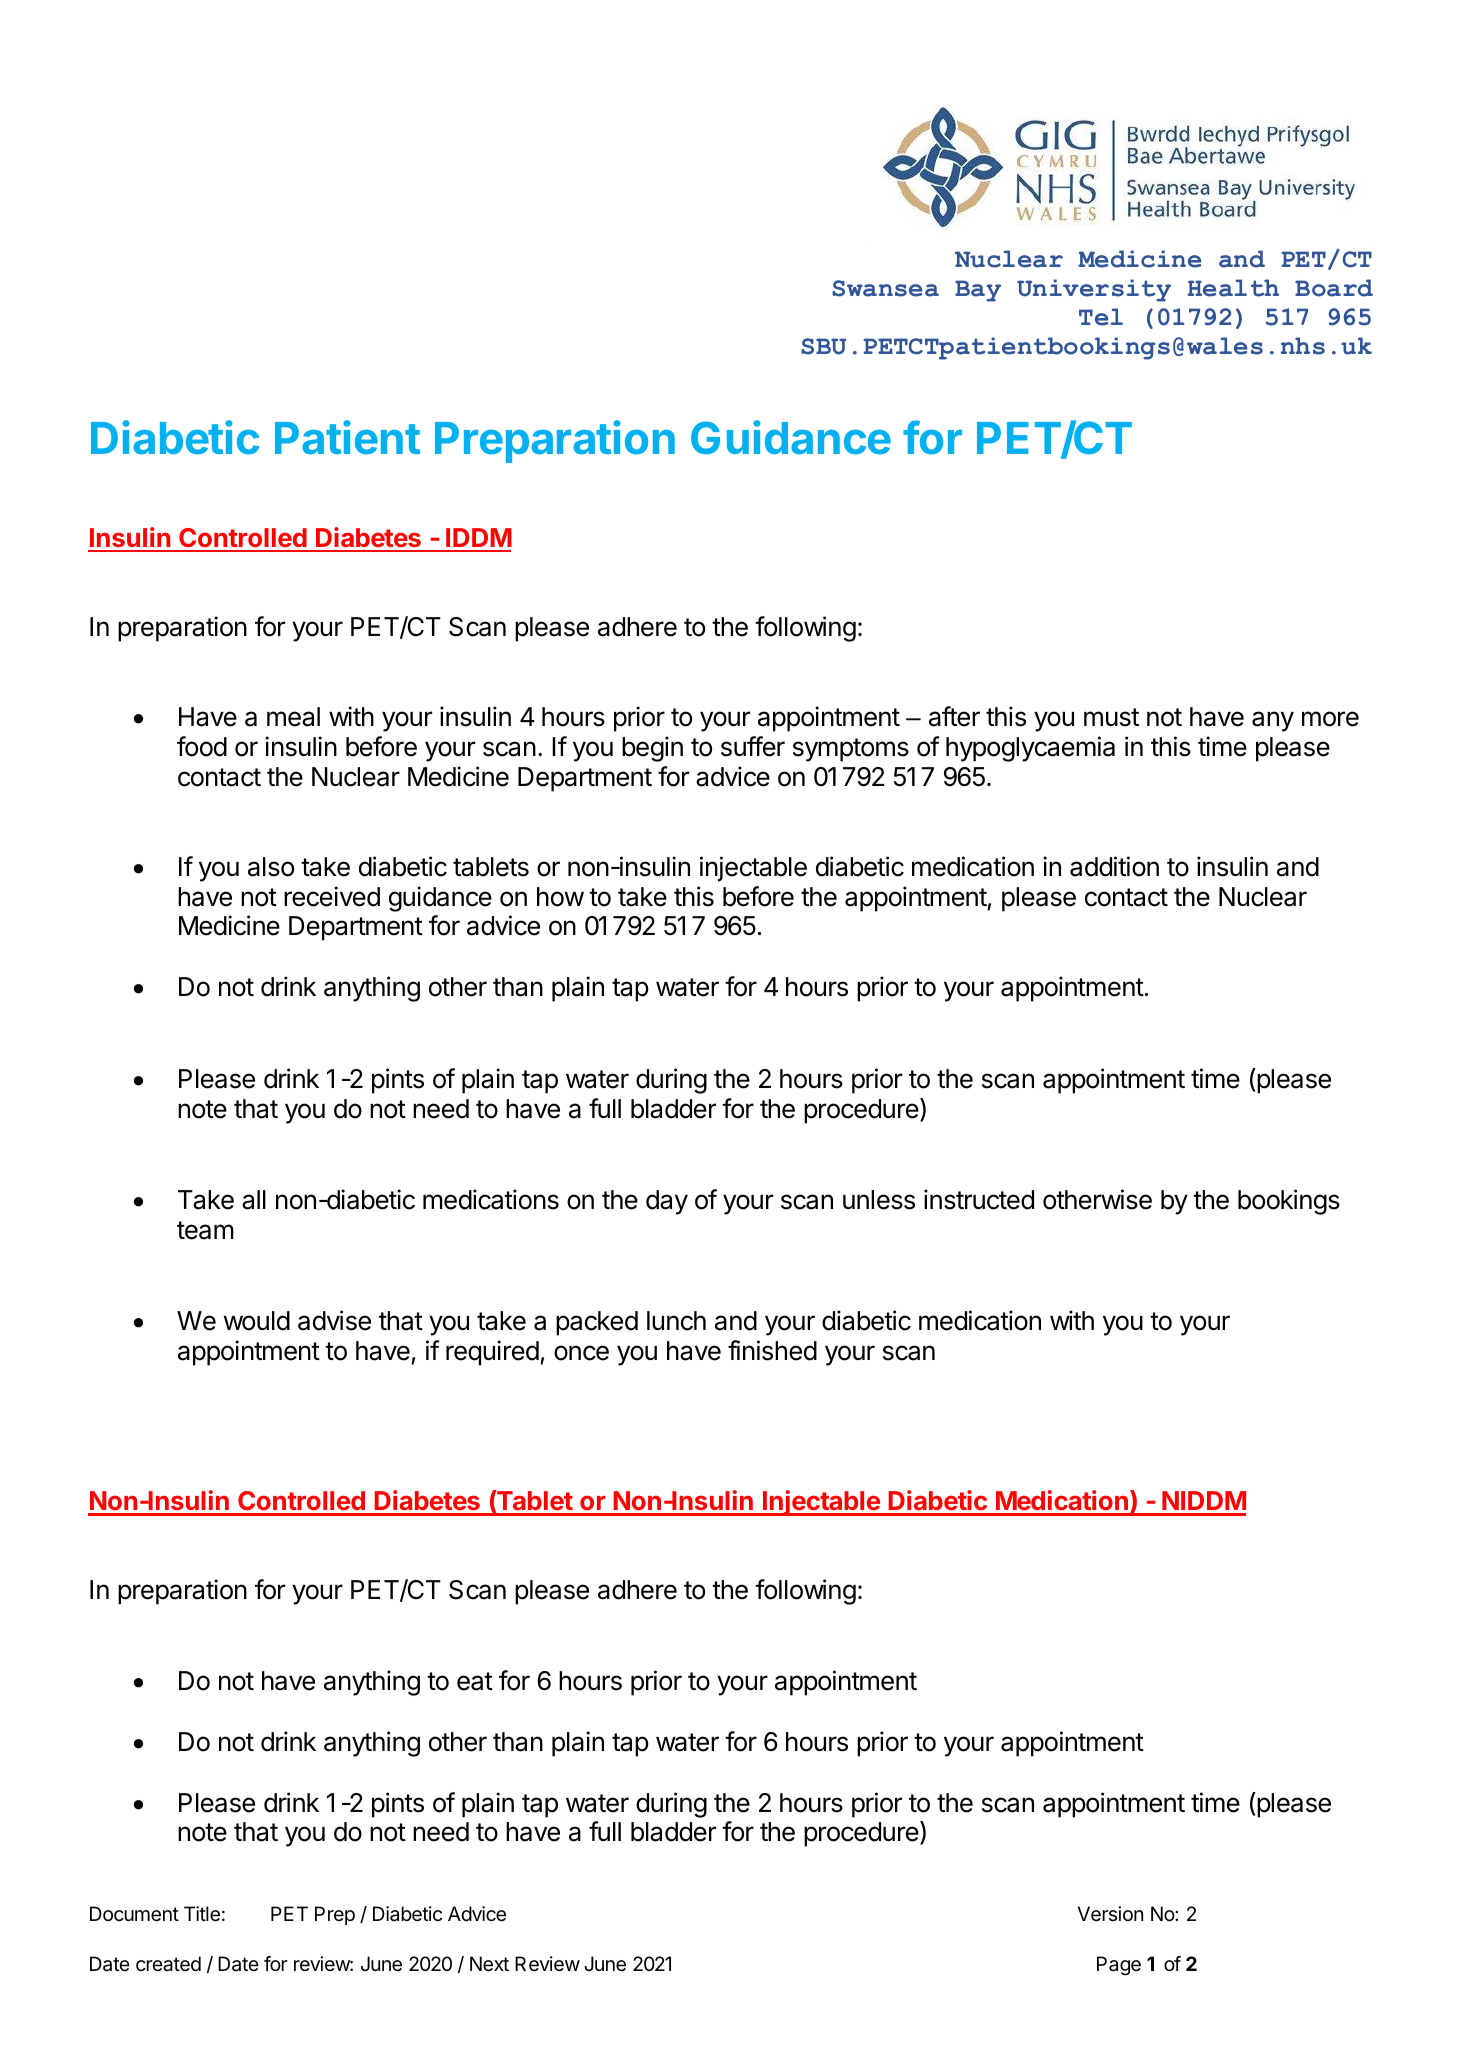 This screenshot has height=2066, width=1461. Describe the element at coordinates (1233, 288) in the screenshot. I see `Health` at that location.
